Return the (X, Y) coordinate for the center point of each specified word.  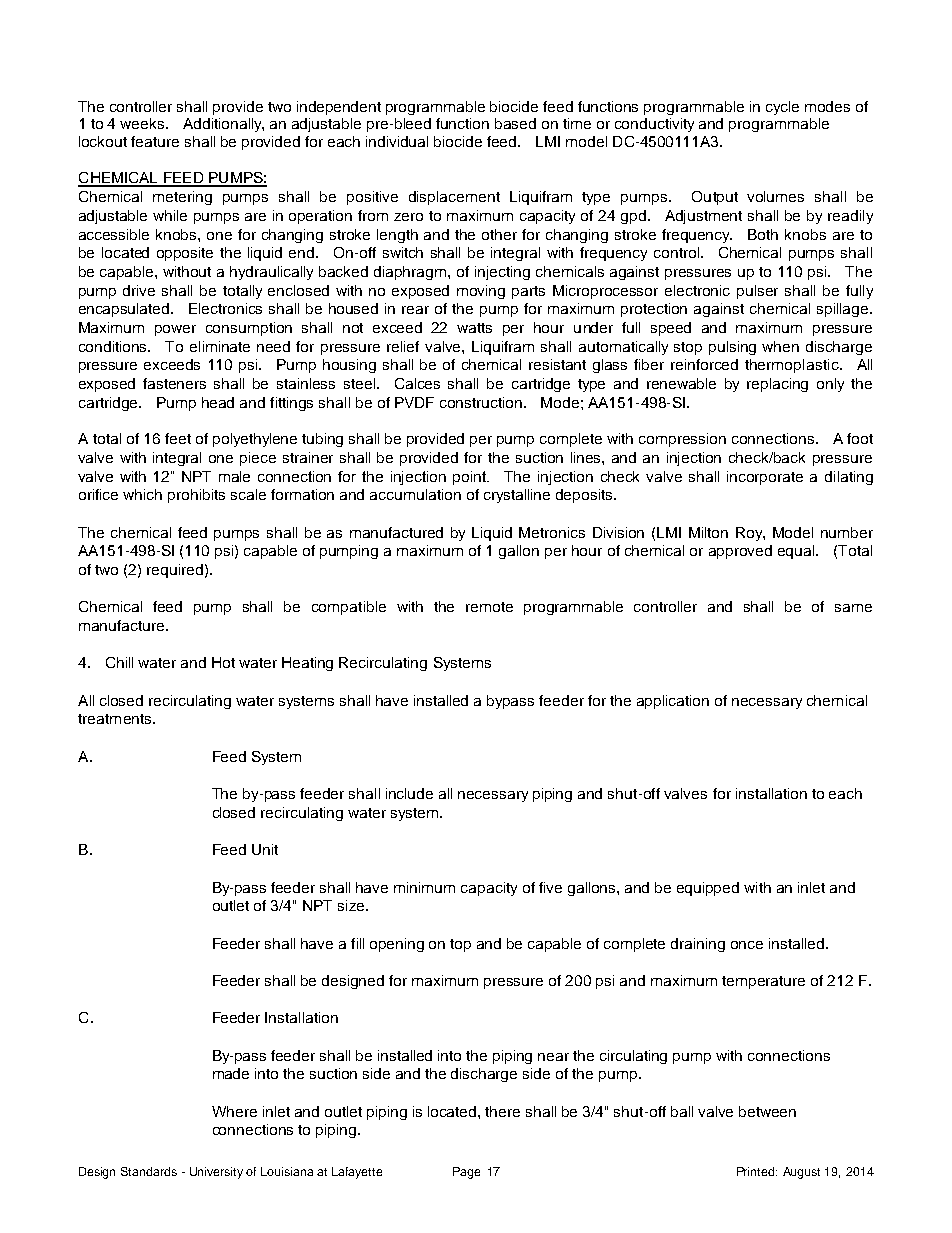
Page (466, 1173)
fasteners (174, 383)
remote (489, 607)
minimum (424, 887)
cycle (782, 108)
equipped (708, 889)
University (216, 1173)
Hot (223, 662)
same (853, 608)
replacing (777, 385)
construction (482, 402)
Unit (265, 849)
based (515, 123)
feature (155, 141)
